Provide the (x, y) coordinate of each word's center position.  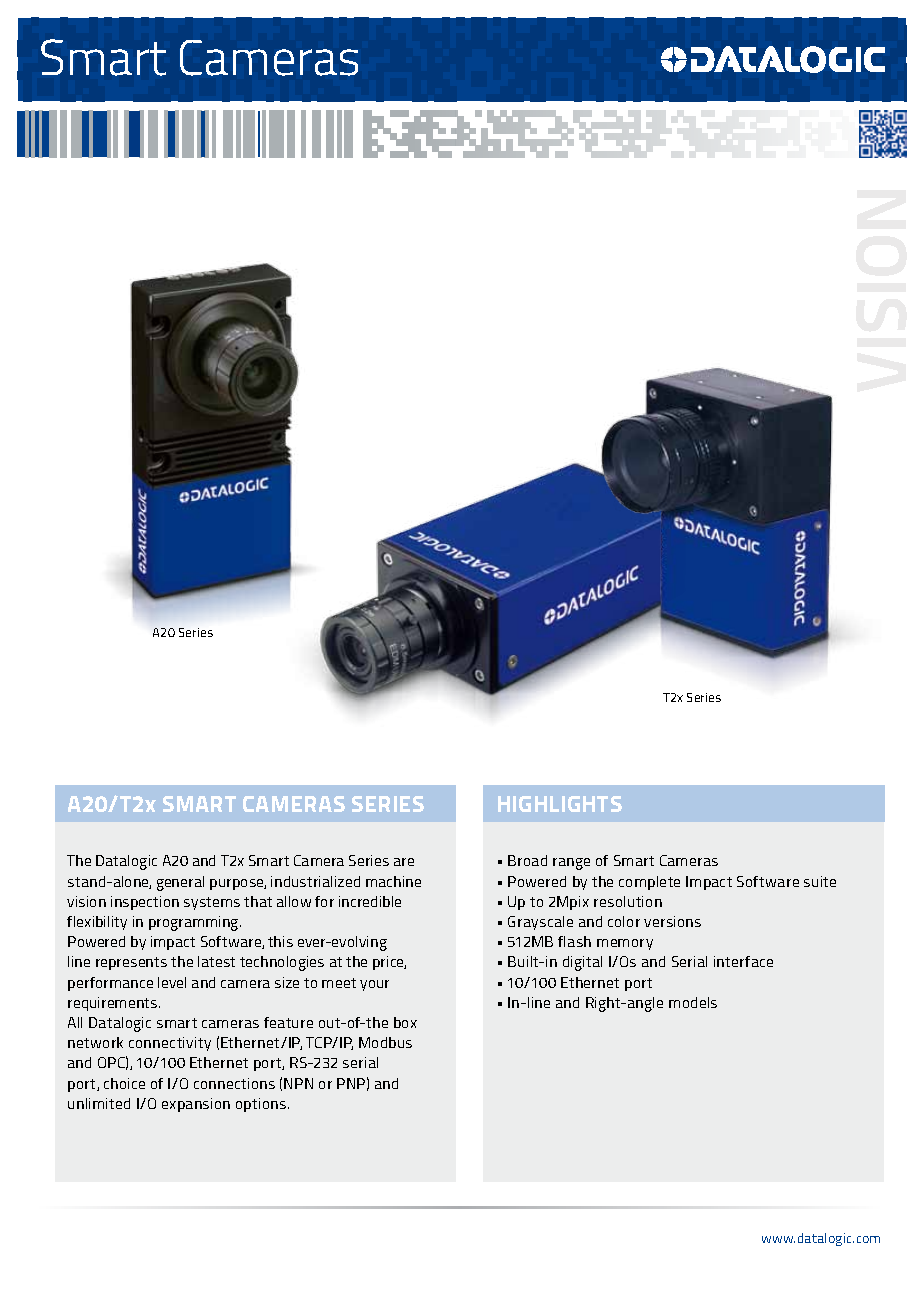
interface (743, 961)
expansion (196, 1105)
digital (582, 963)
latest (216, 961)
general (180, 883)
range (571, 864)
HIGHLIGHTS (560, 804)
